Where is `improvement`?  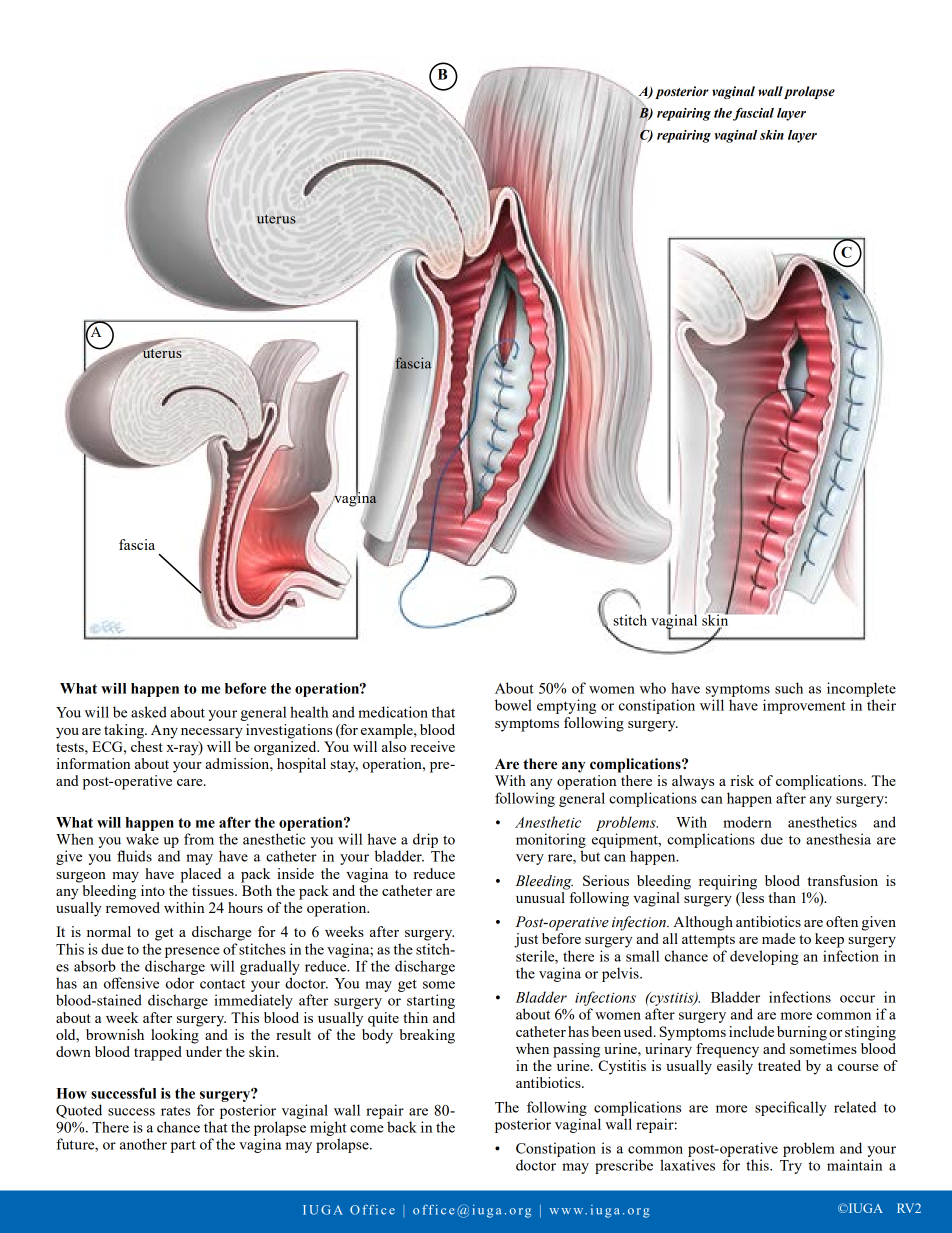
improvement is located at coordinates (804, 706).
